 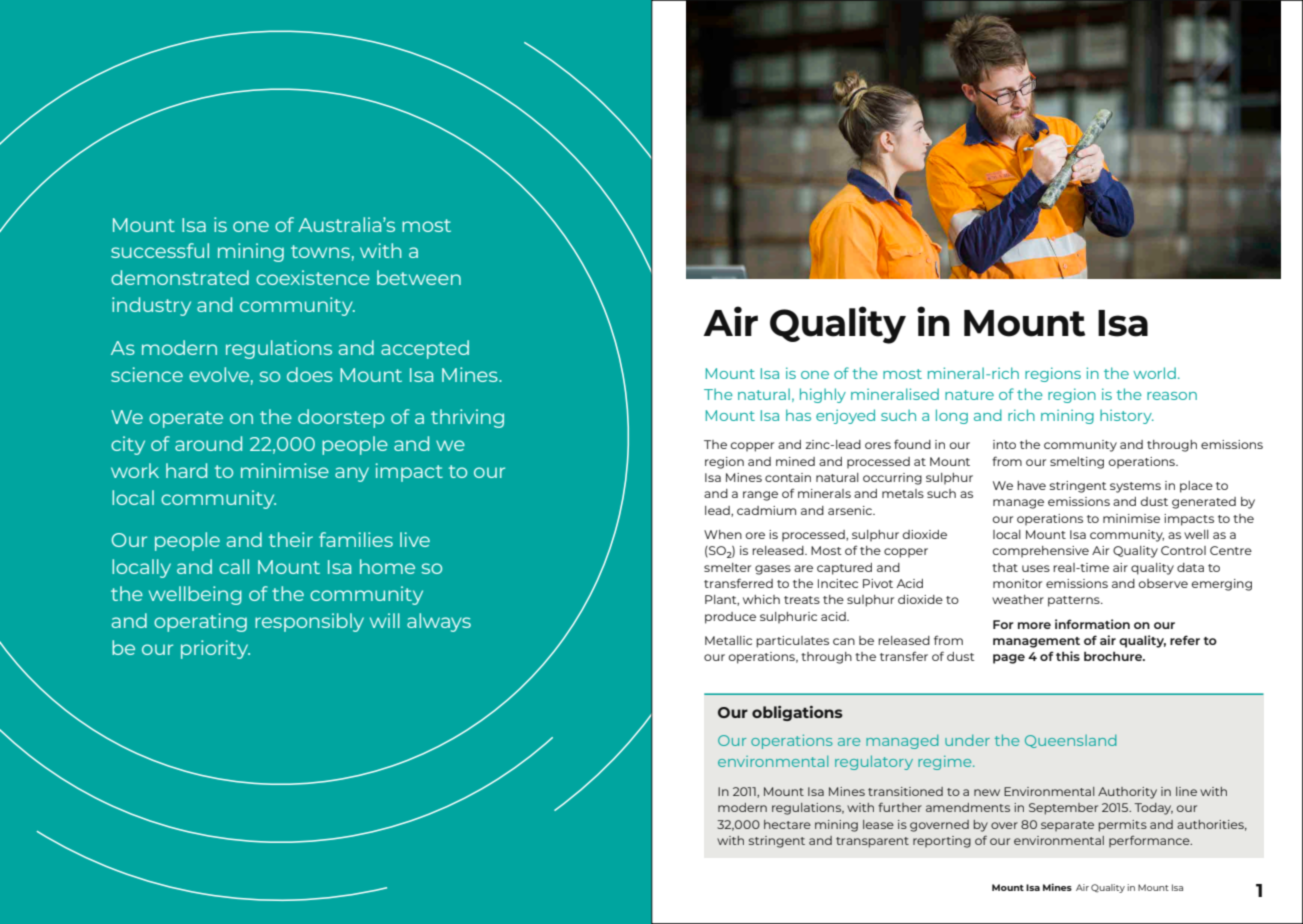 I want to click on between, so click(x=419, y=277).
